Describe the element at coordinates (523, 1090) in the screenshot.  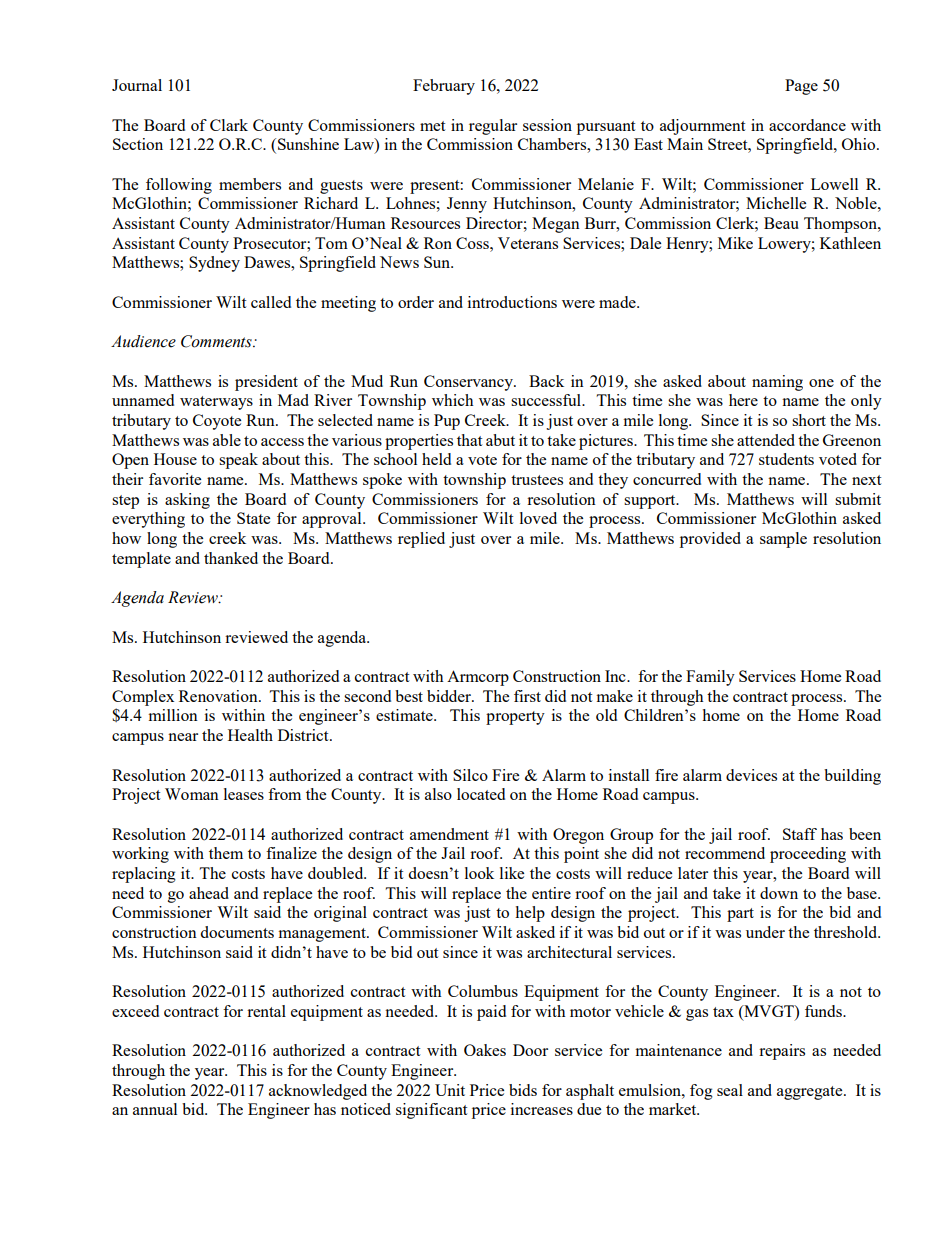
I see `bids` at that location.
